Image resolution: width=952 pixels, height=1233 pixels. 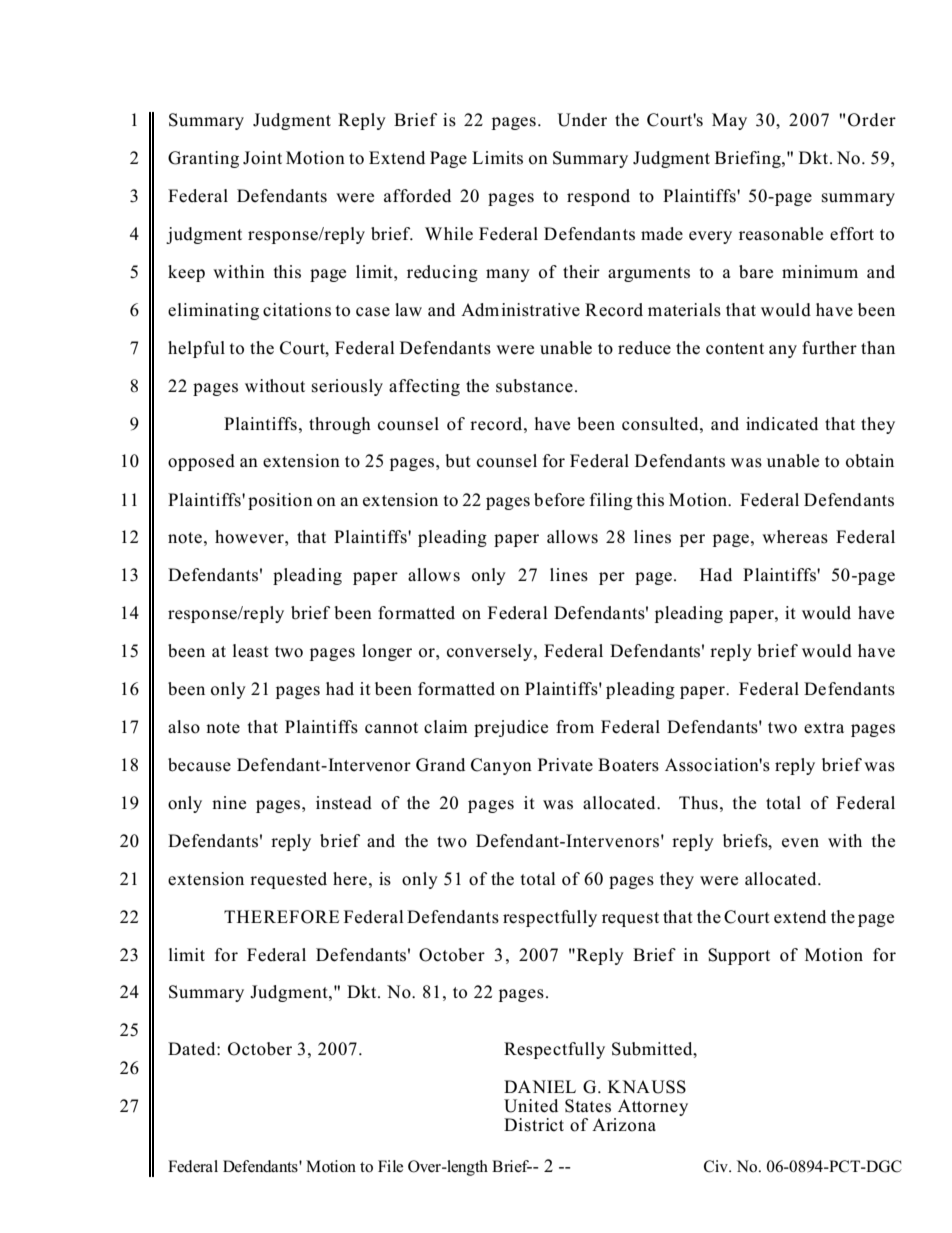 What do you see at coordinates (262, 158) in the page?
I see `Joint` at bounding box center [262, 158].
